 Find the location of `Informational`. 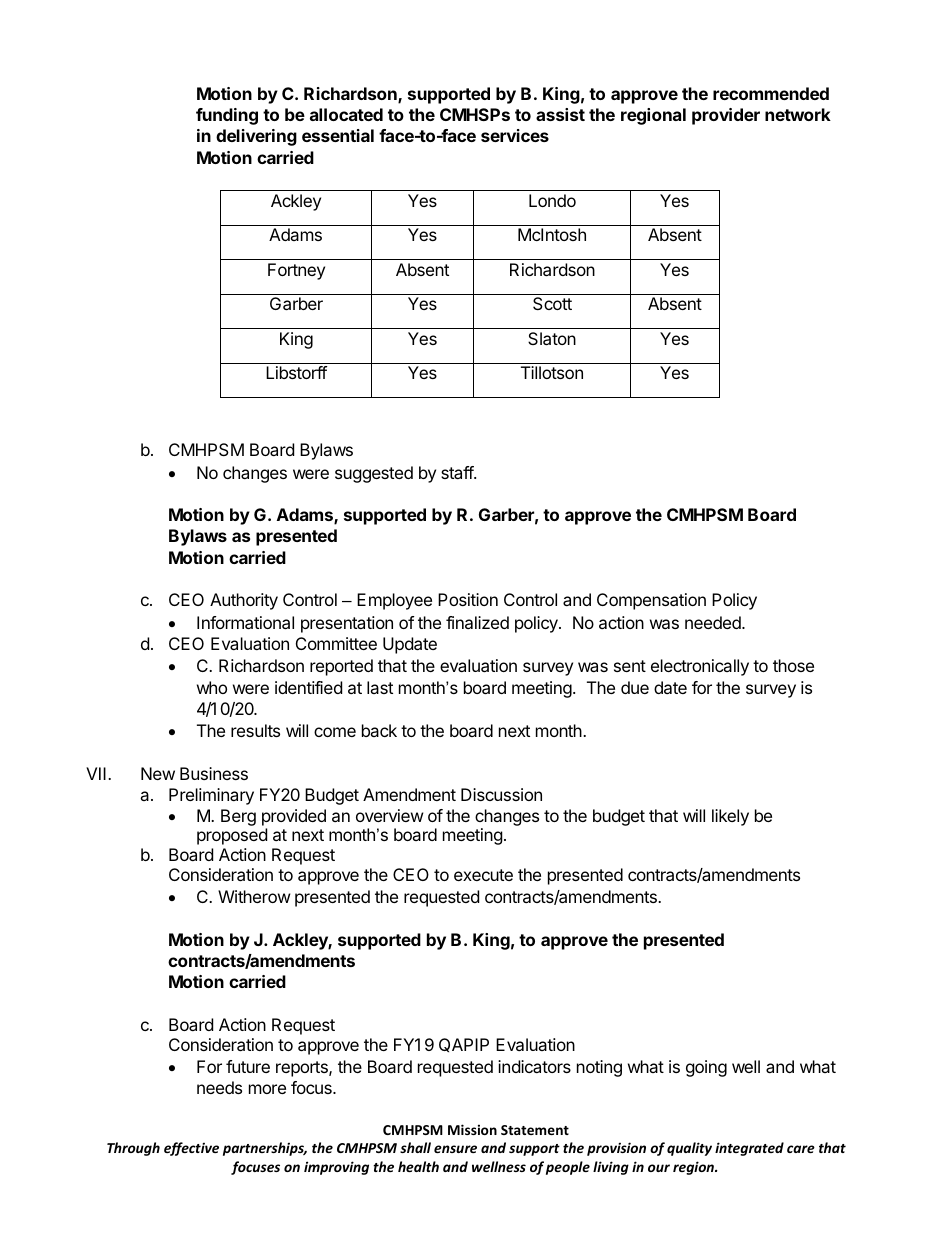

Informational is located at coordinates (245, 622).
